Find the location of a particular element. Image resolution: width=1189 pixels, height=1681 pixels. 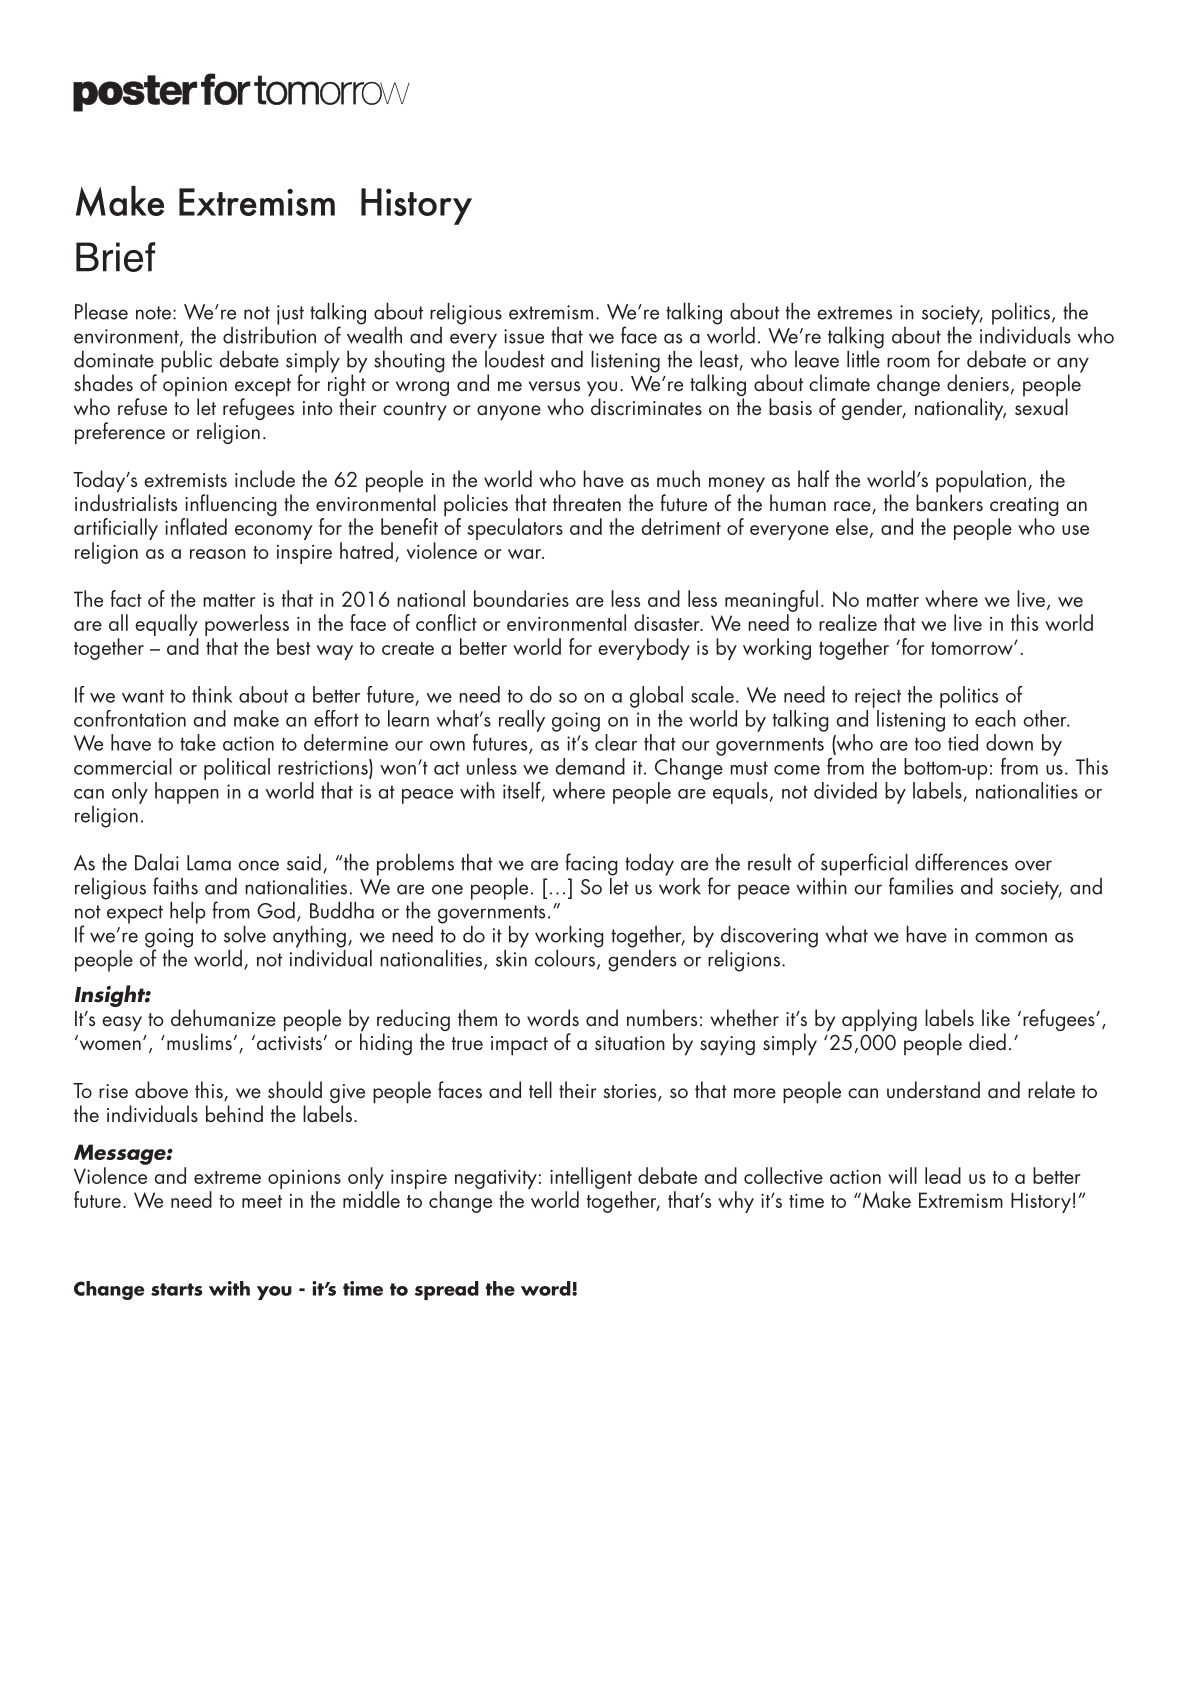

colours is located at coordinates (565, 958).
